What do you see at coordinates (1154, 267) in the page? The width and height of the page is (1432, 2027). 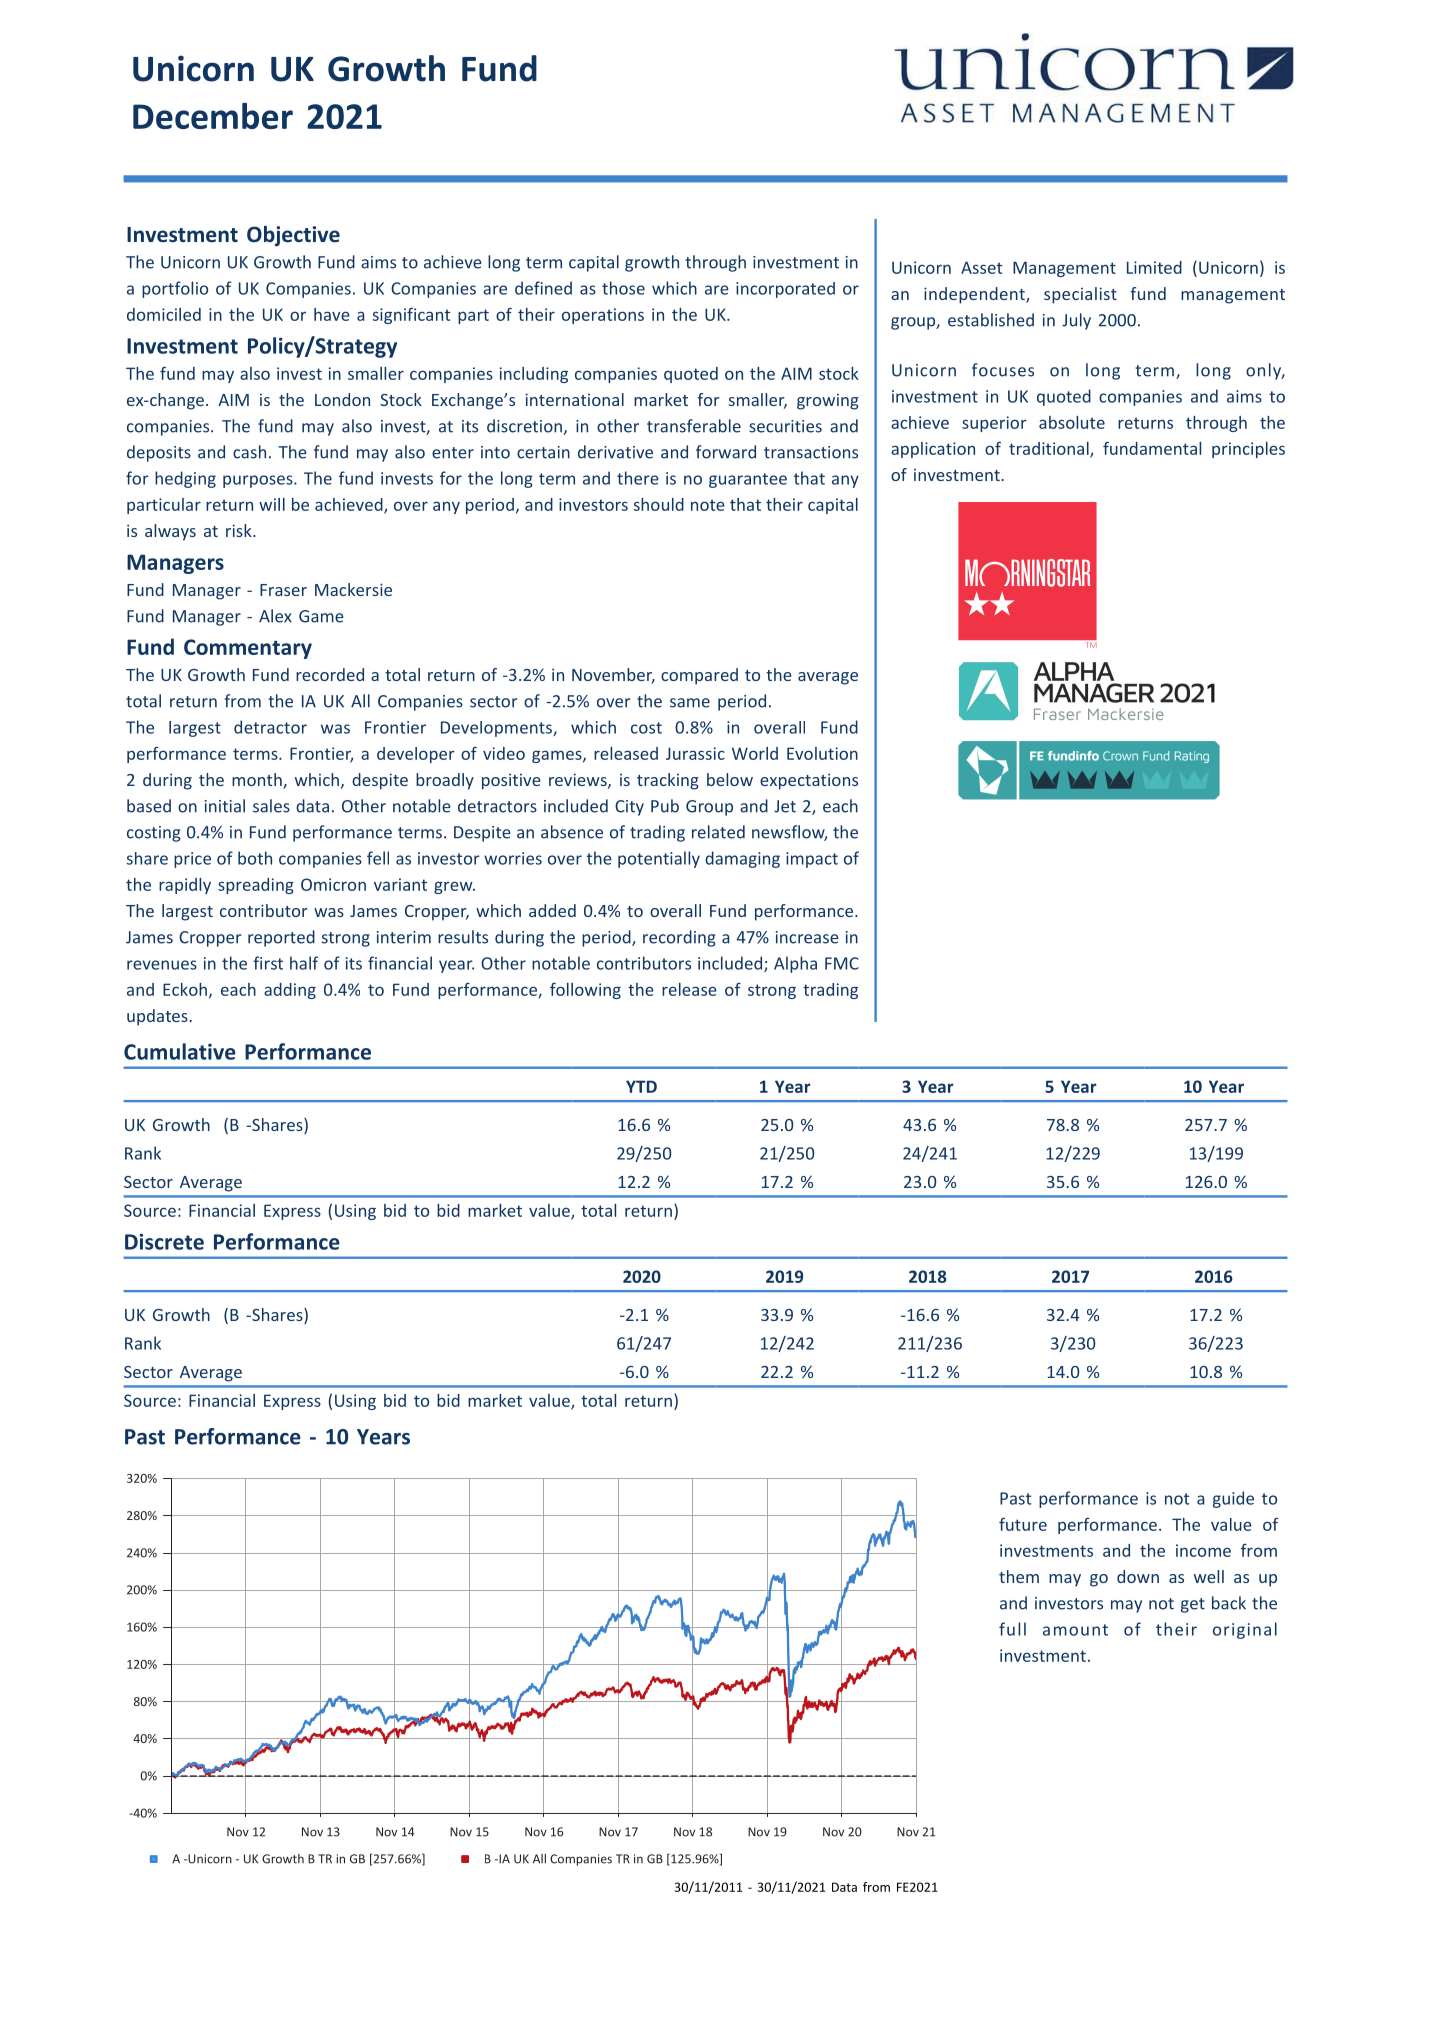 I see `Limited` at bounding box center [1154, 267].
